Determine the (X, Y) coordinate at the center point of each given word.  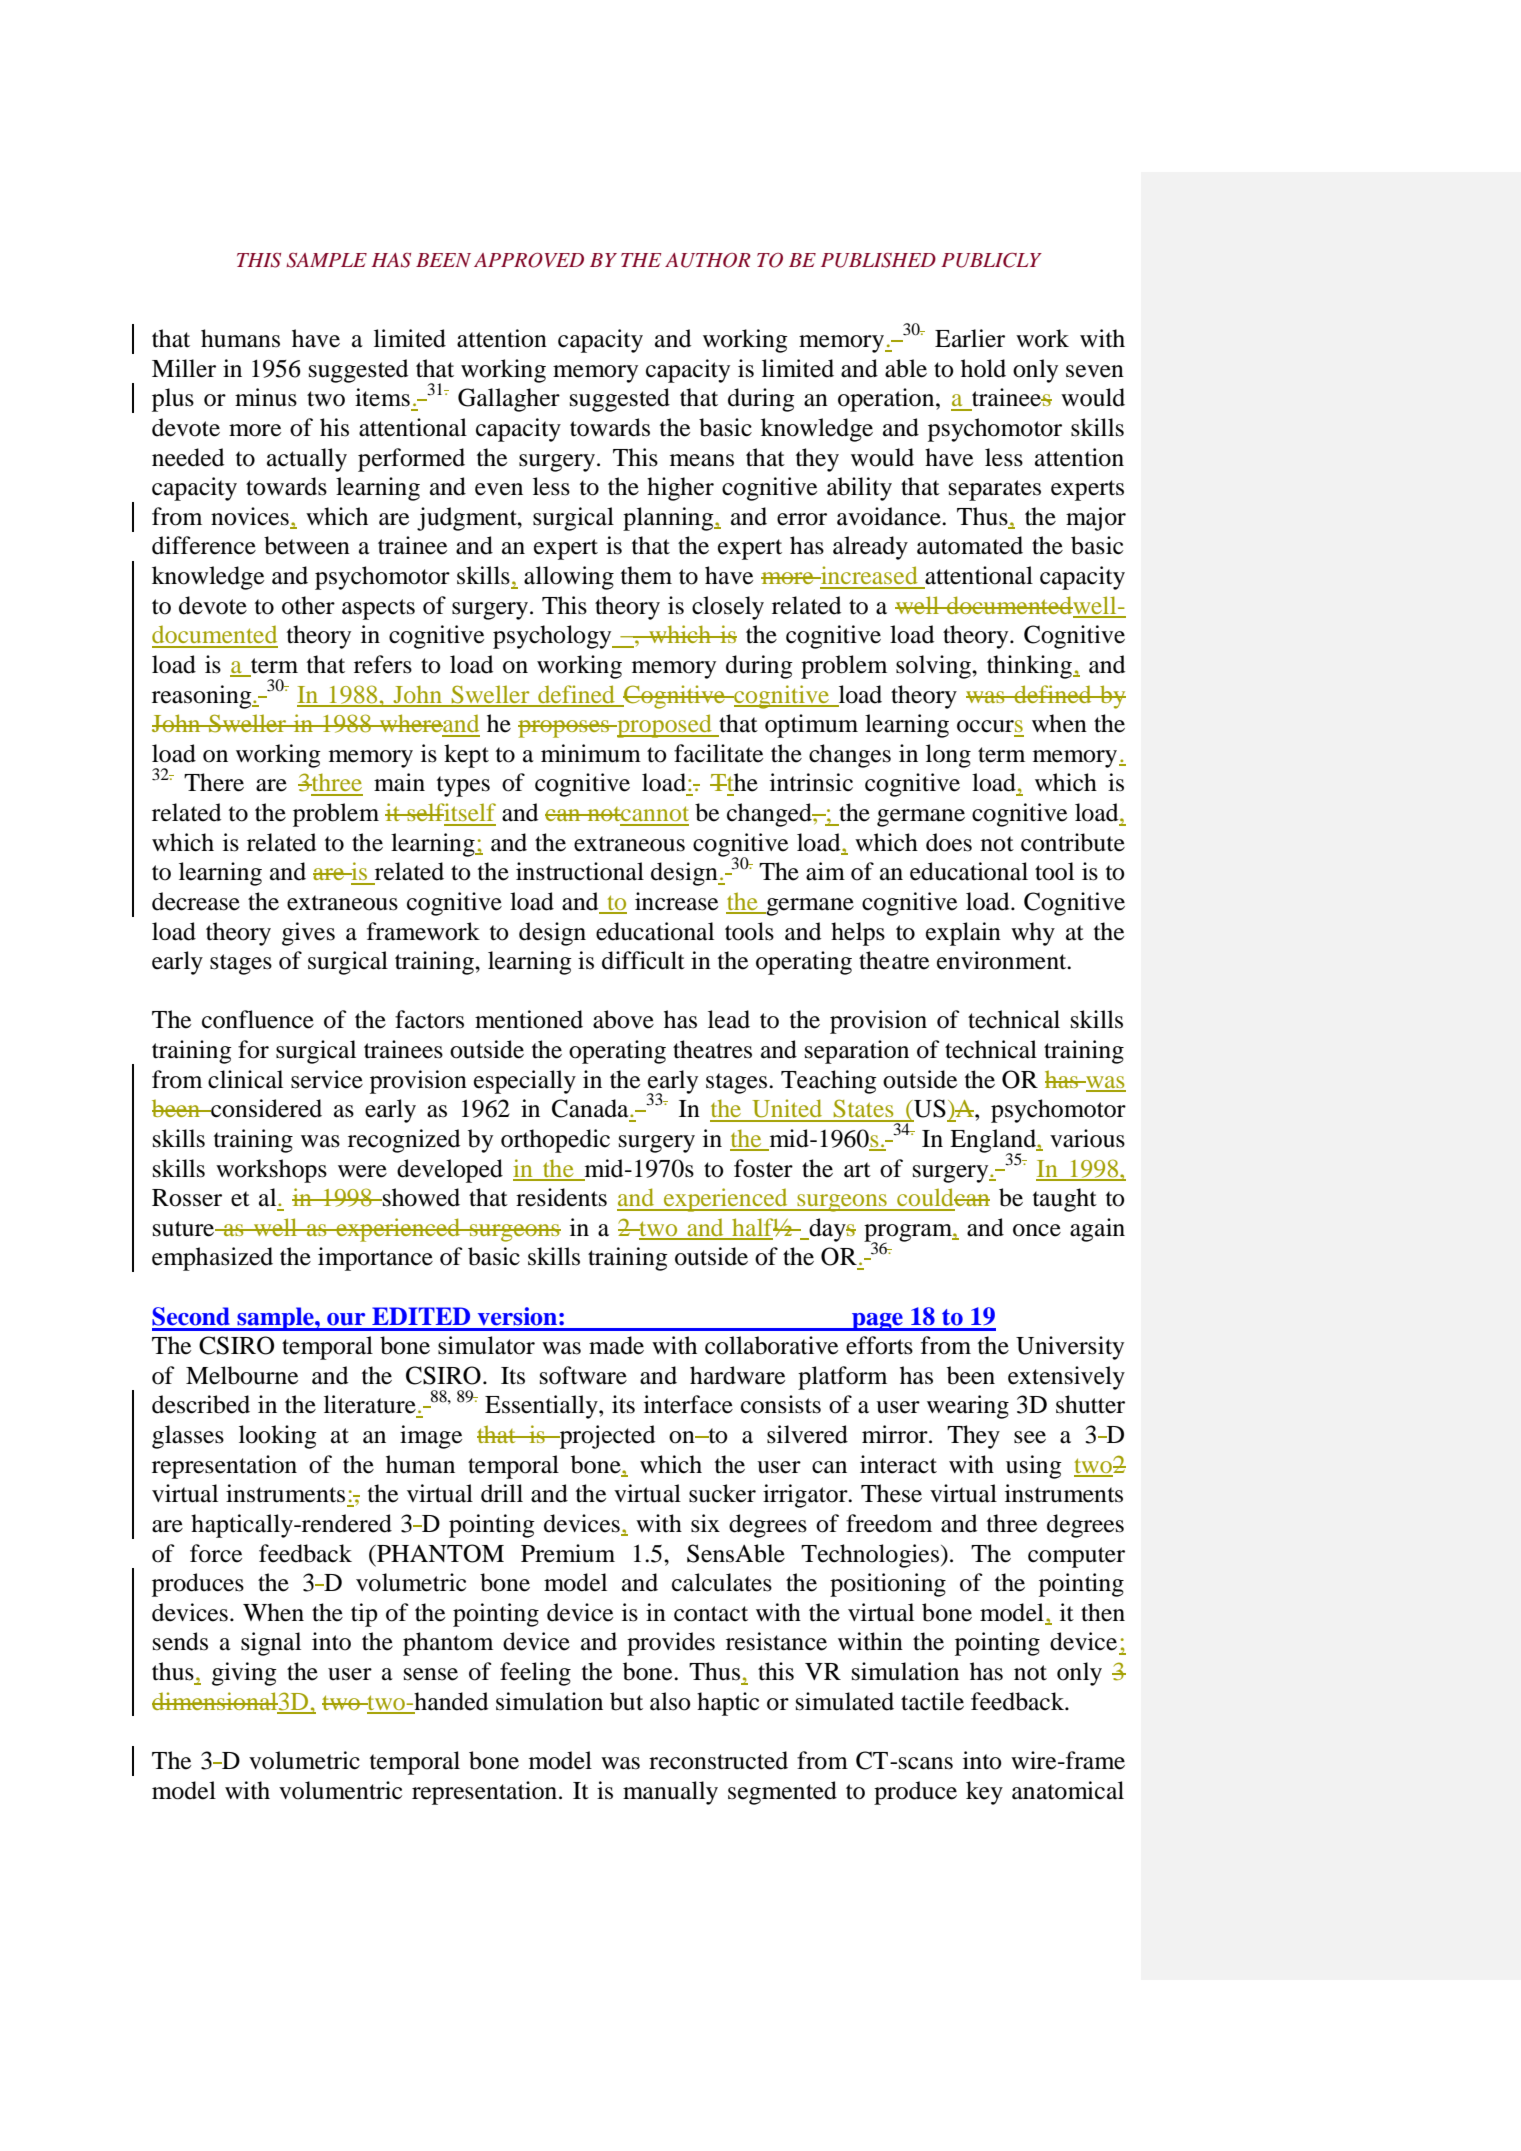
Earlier (970, 338)
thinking (1030, 667)
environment (1003, 960)
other (308, 605)
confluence (258, 1019)
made (616, 1345)
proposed (664, 726)
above (623, 1019)
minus (266, 397)
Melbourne (242, 1375)
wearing (968, 1407)
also (670, 1701)
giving (244, 1674)
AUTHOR (708, 260)
